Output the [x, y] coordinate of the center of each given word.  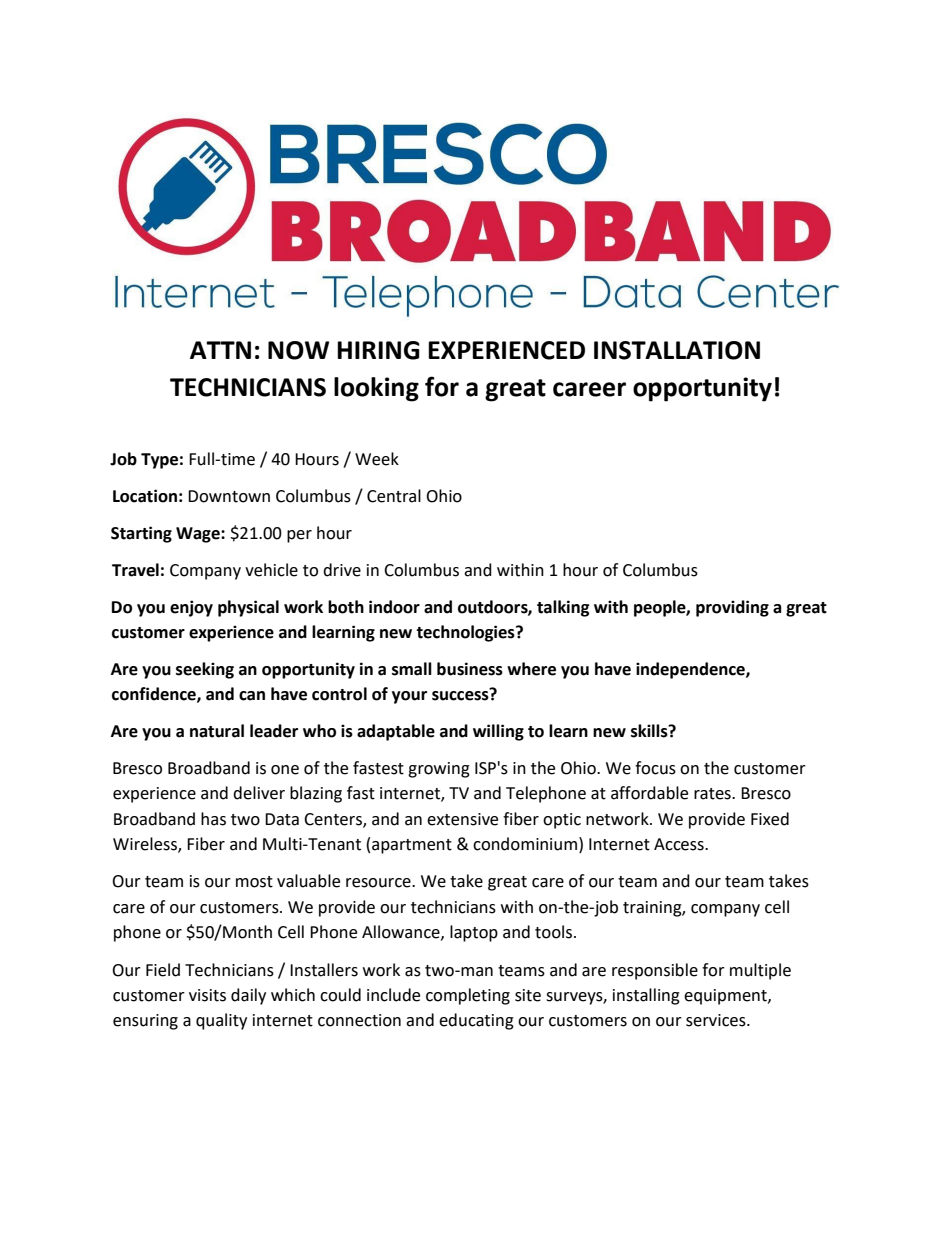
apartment [412, 846]
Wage [199, 535]
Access [680, 844]
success [461, 694]
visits [207, 995]
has [213, 819]
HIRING [378, 350]
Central [394, 496]
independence [691, 670]
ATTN [220, 350]
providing [732, 608]
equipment [726, 997]
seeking [205, 670]
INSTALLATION [677, 350]
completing [468, 996]
